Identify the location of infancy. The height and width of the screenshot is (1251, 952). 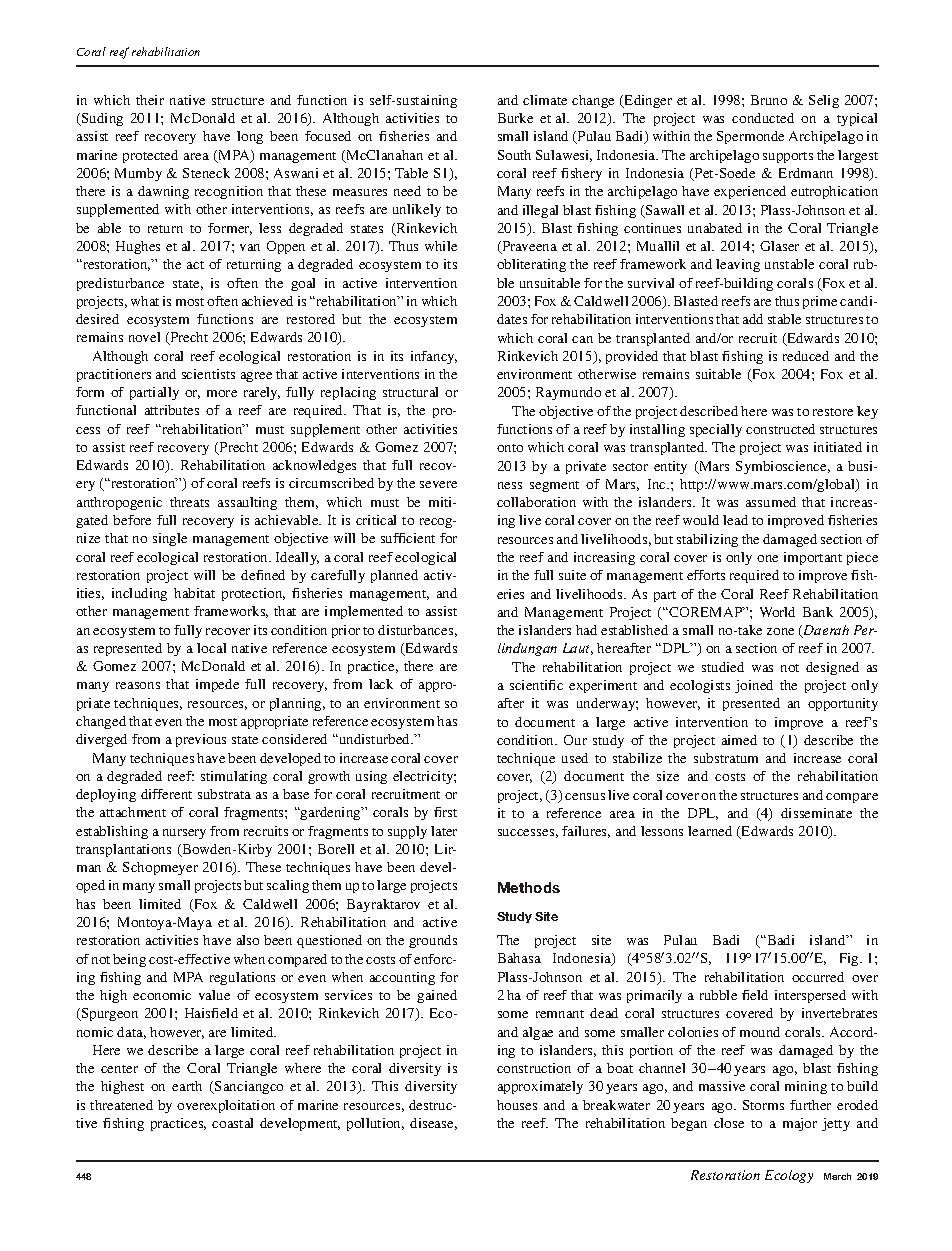
(434, 357).
